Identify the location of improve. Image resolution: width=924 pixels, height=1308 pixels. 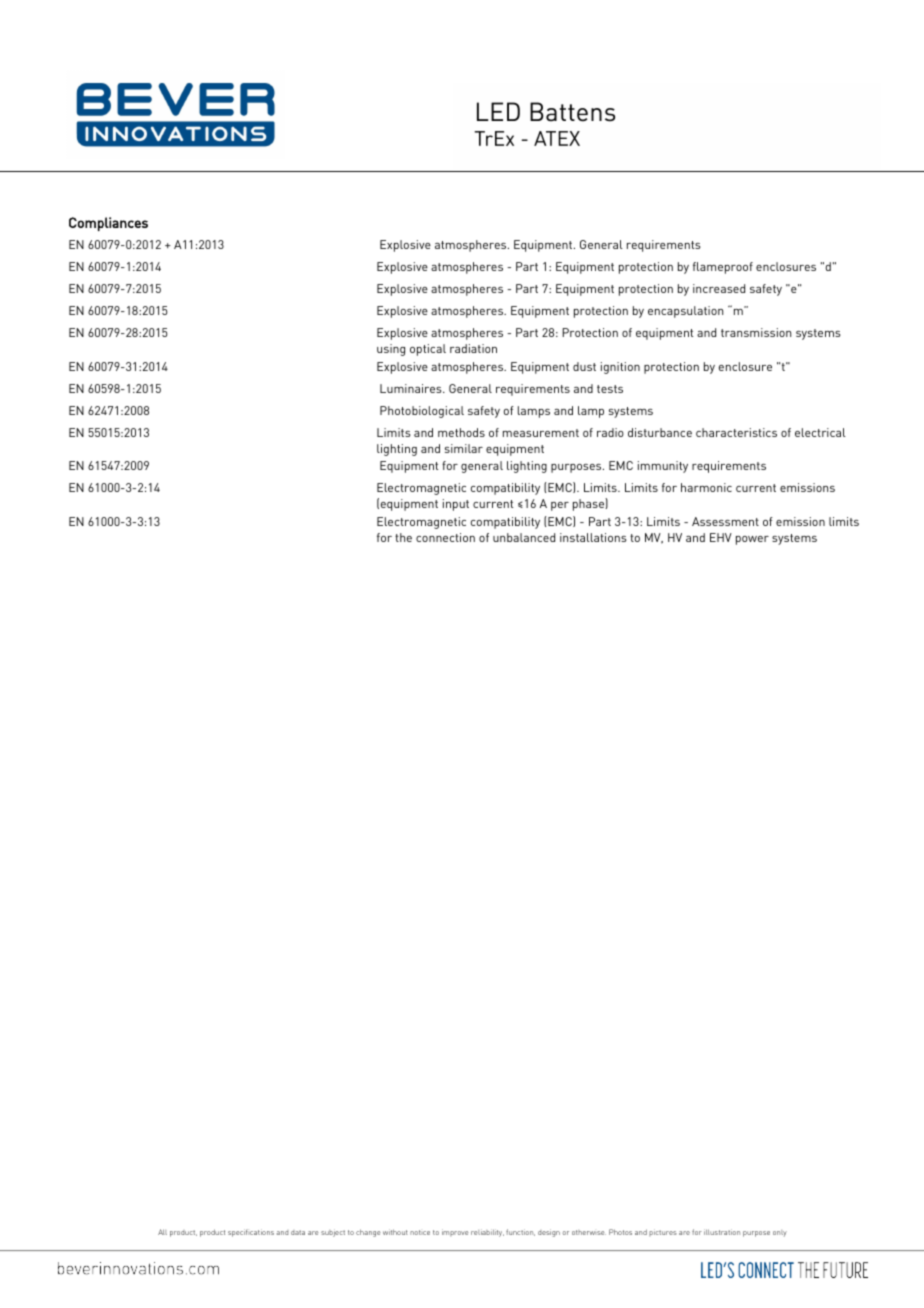
(455, 1232).
